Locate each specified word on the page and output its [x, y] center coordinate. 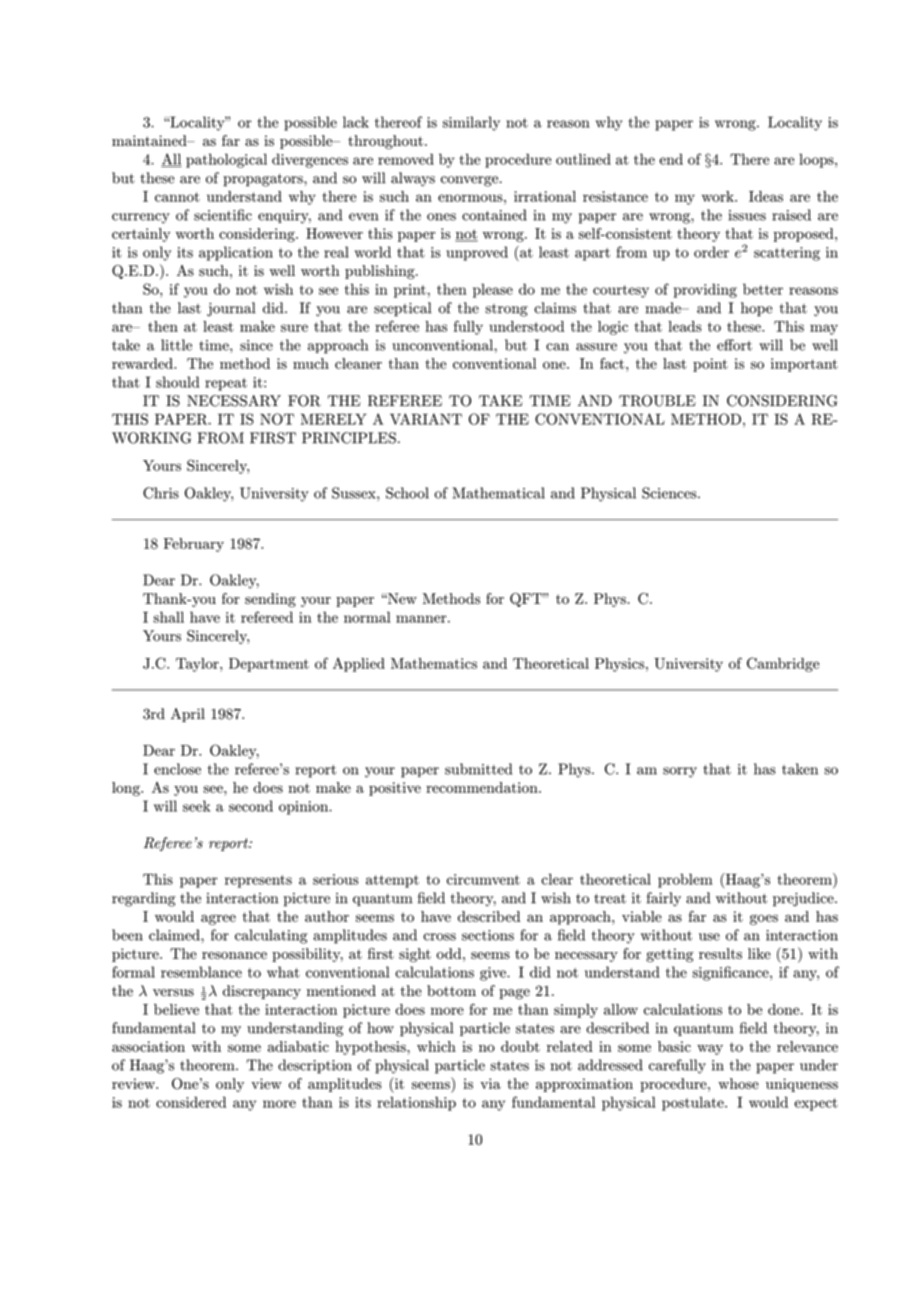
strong [506, 310]
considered [191, 1102]
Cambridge [783, 664]
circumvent [483, 879]
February [194, 545]
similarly [471, 123]
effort [734, 345]
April [188, 715]
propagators [264, 180]
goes [764, 919]
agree [218, 919]
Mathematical [499, 493]
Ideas [766, 196]
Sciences [670, 493]
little [176, 345]
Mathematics [434, 663]
